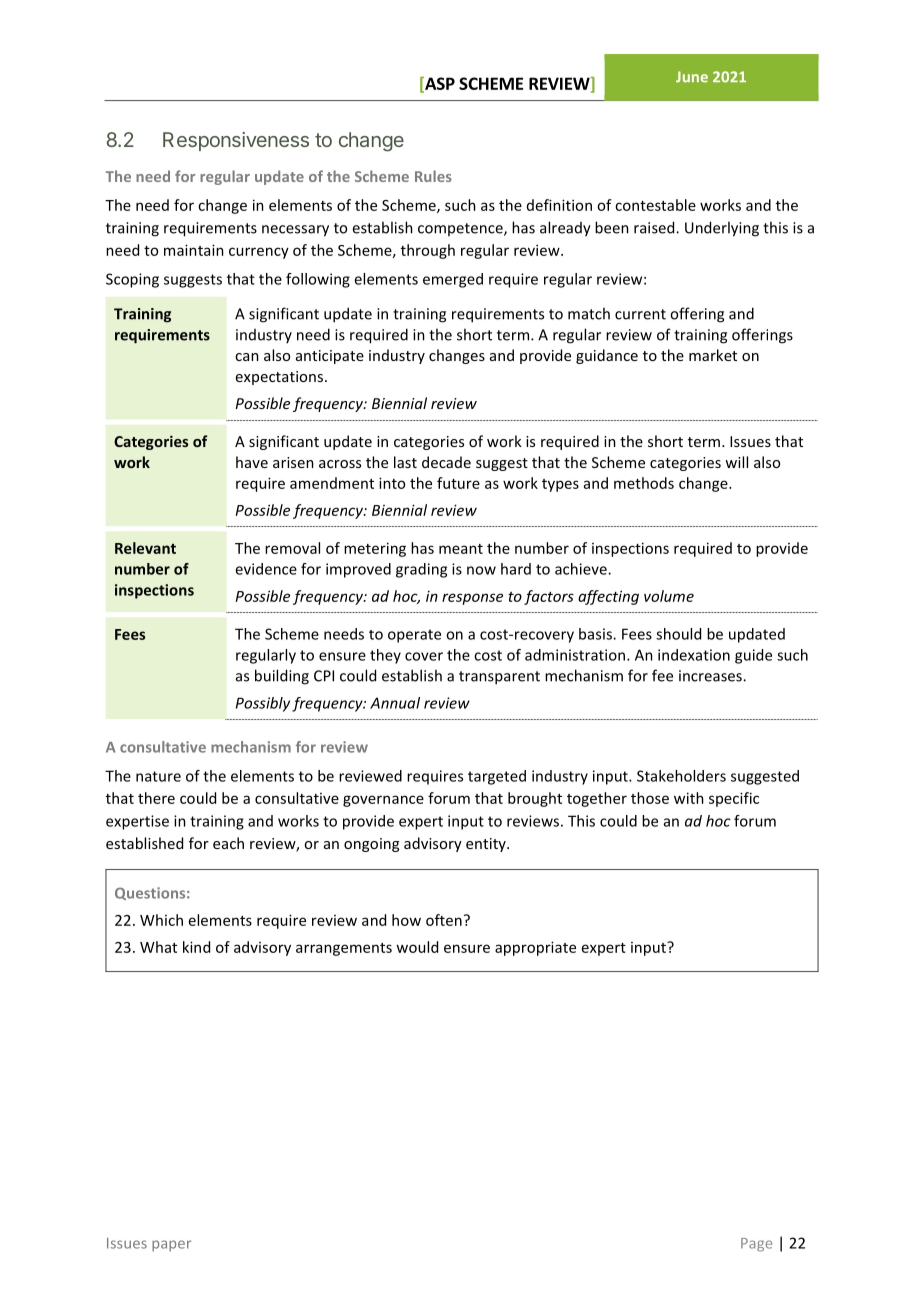 The height and width of the screenshot is (1308, 924). What do you see at coordinates (713, 355) in the screenshot?
I see `market` at bounding box center [713, 355].
